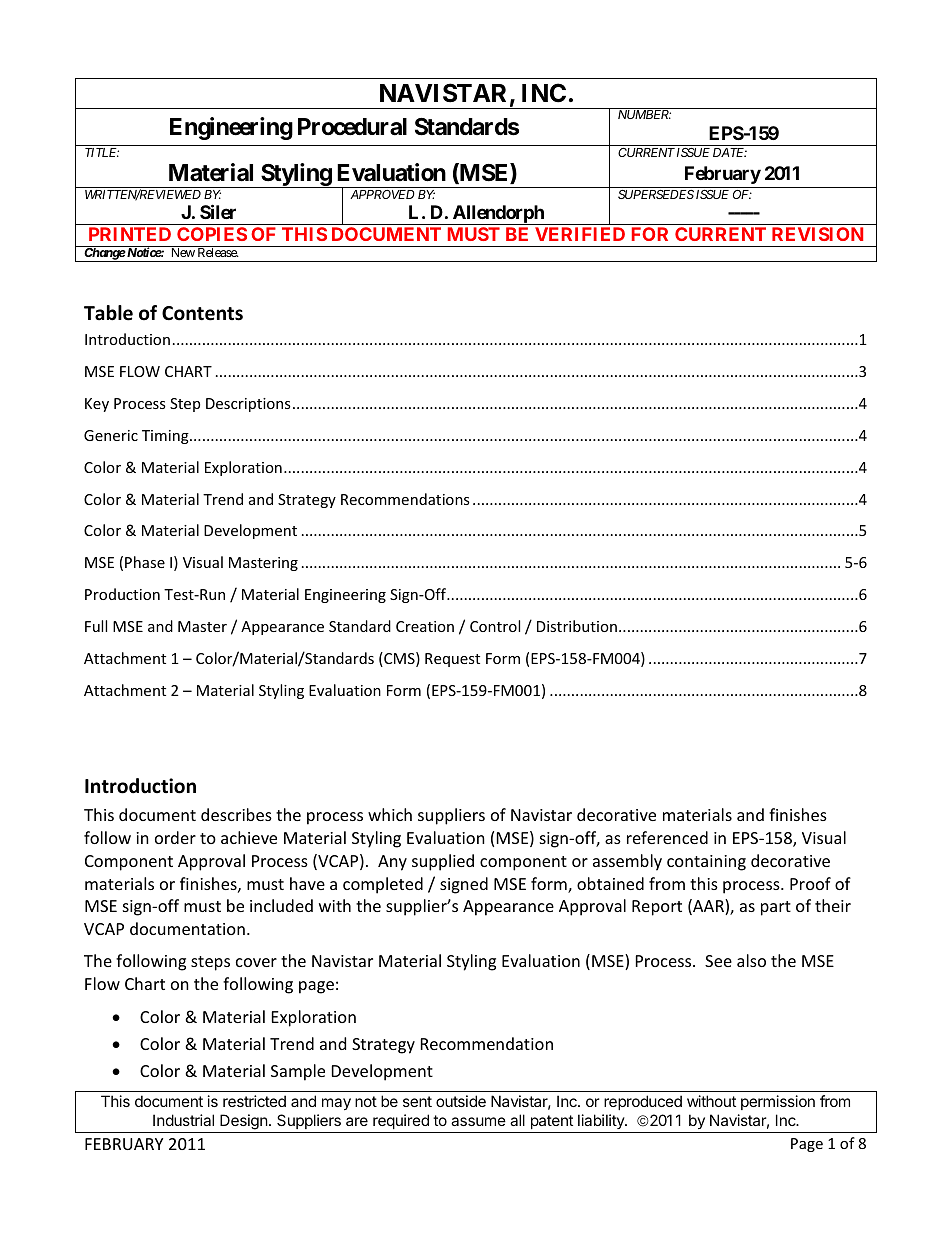 The image size is (952, 1233). What do you see at coordinates (656, 194) in the page?
I see `SUPERSEDES` at bounding box center [656, 194].
